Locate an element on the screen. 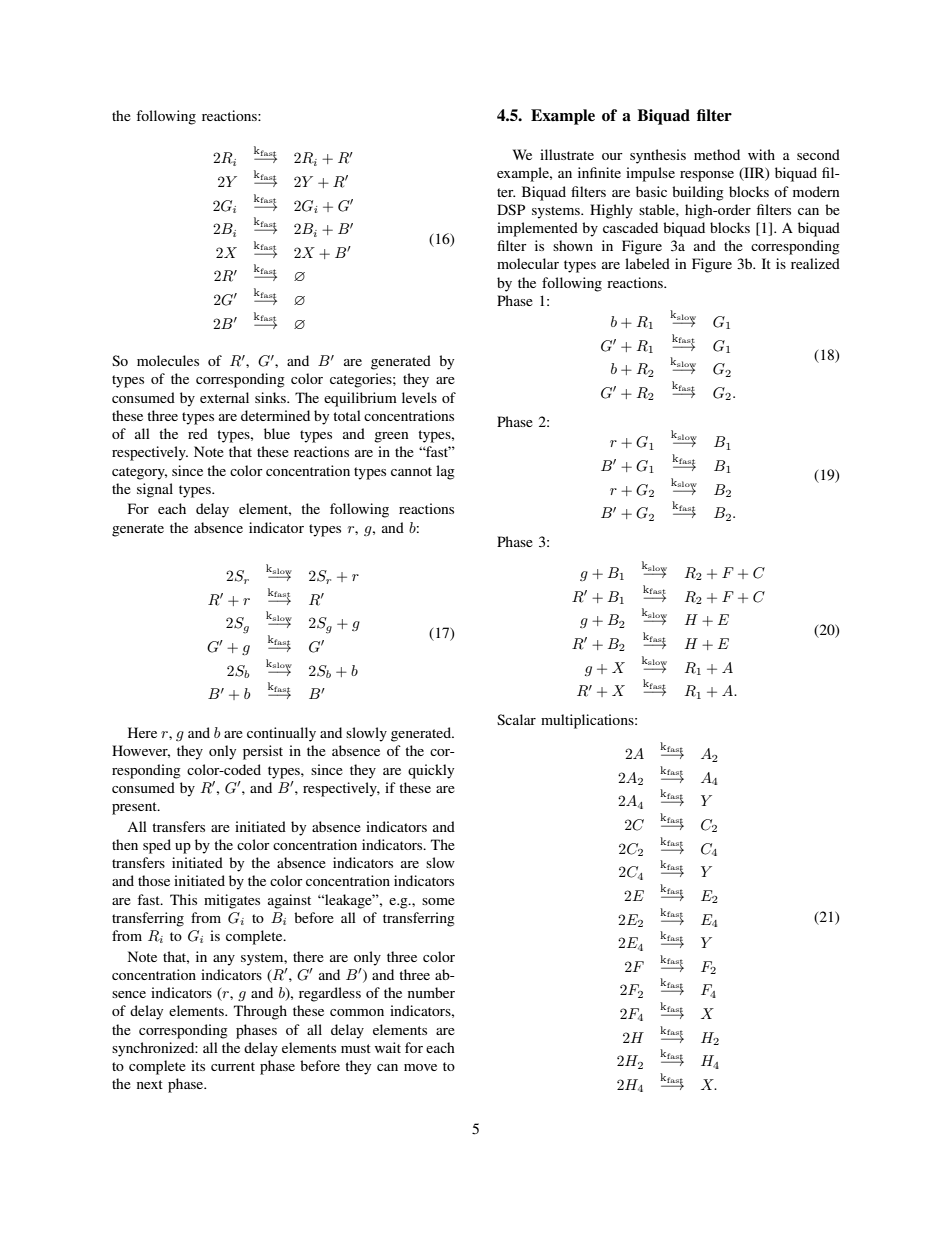 The image size is (952, 1233). response is located at coordinates (707, 176).
